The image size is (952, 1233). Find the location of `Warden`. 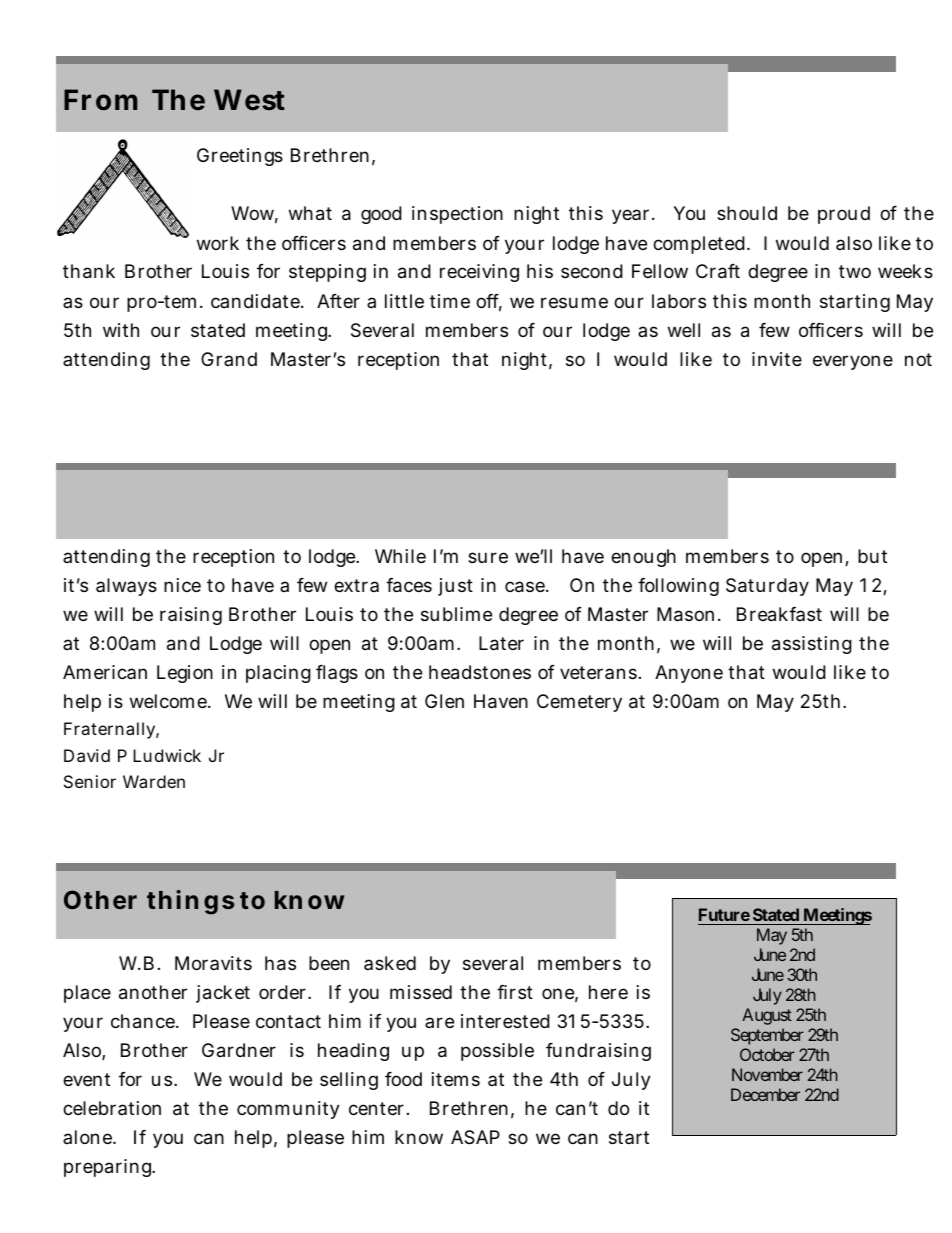

Warden is located at coordinates (154, 781).
